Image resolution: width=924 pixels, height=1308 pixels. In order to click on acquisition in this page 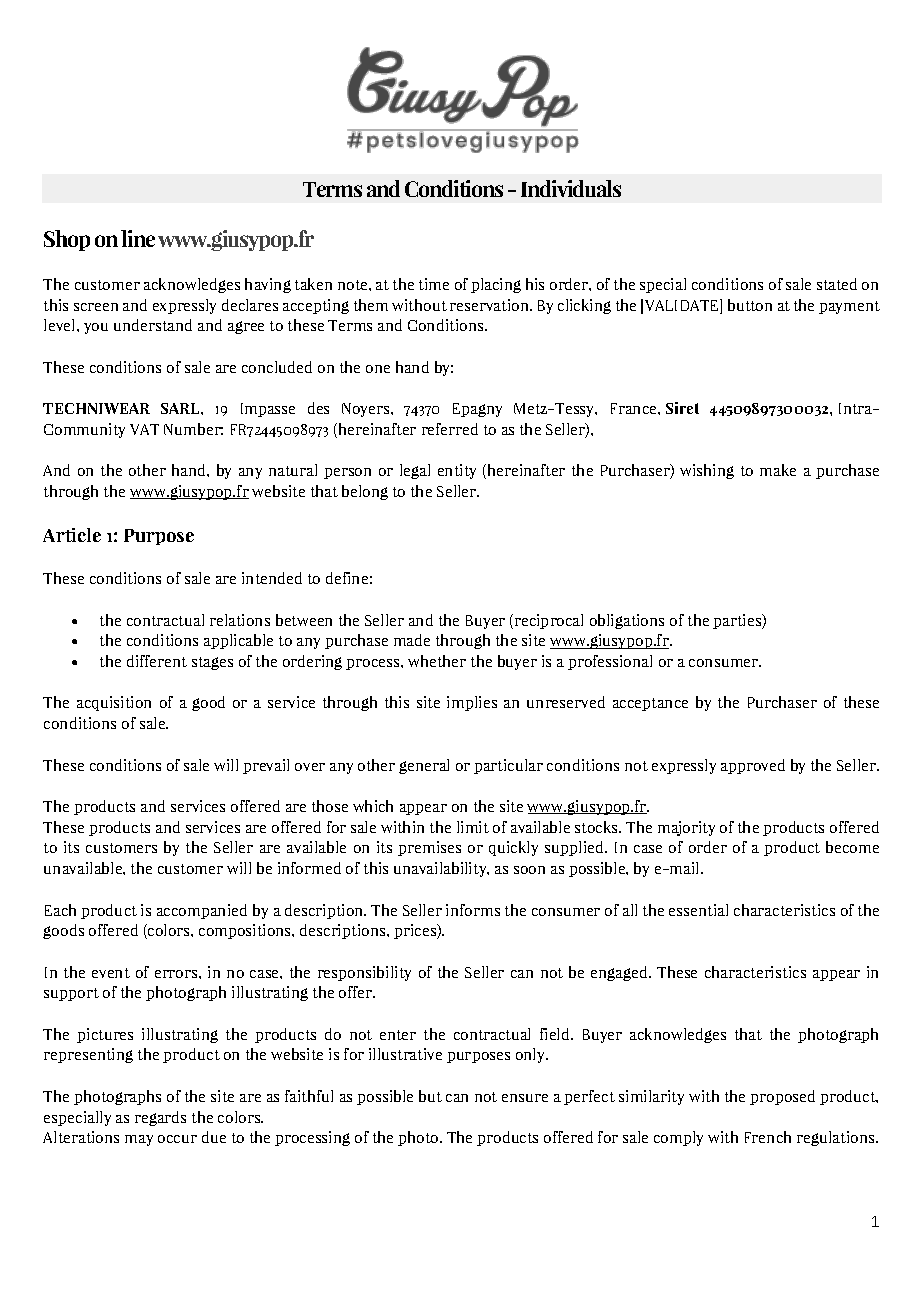, I will do `click(114, 703)`.
